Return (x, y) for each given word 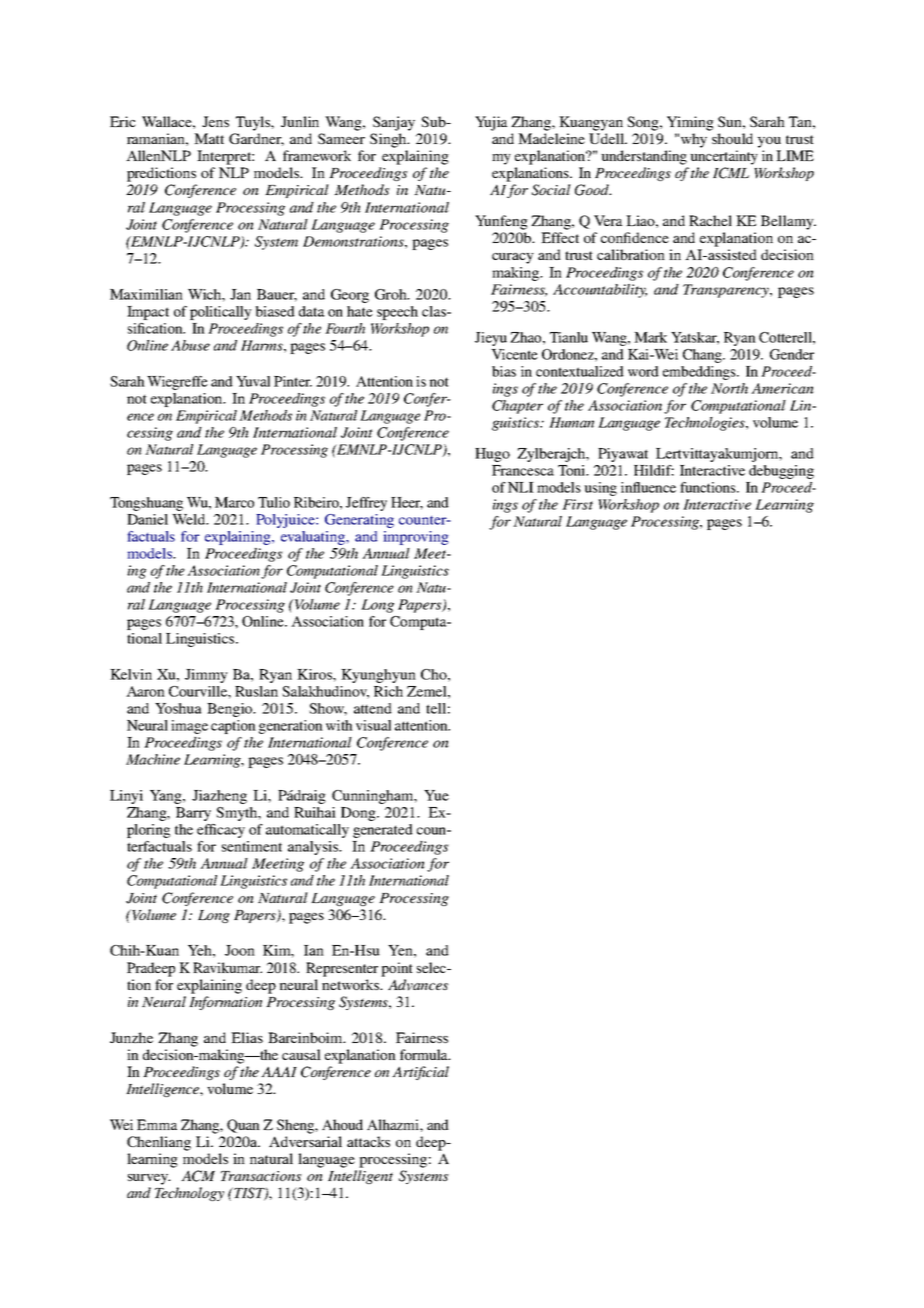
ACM (198, 1176)
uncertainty (724, 157)
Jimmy (206, 676)
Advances (418, 985)
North (729, 388)
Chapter (517, 407)
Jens (215, 121)
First (577, 504)
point (397, 969)
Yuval (253, 381)
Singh (389, 140)
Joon (240, 950)
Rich (388, 691)
